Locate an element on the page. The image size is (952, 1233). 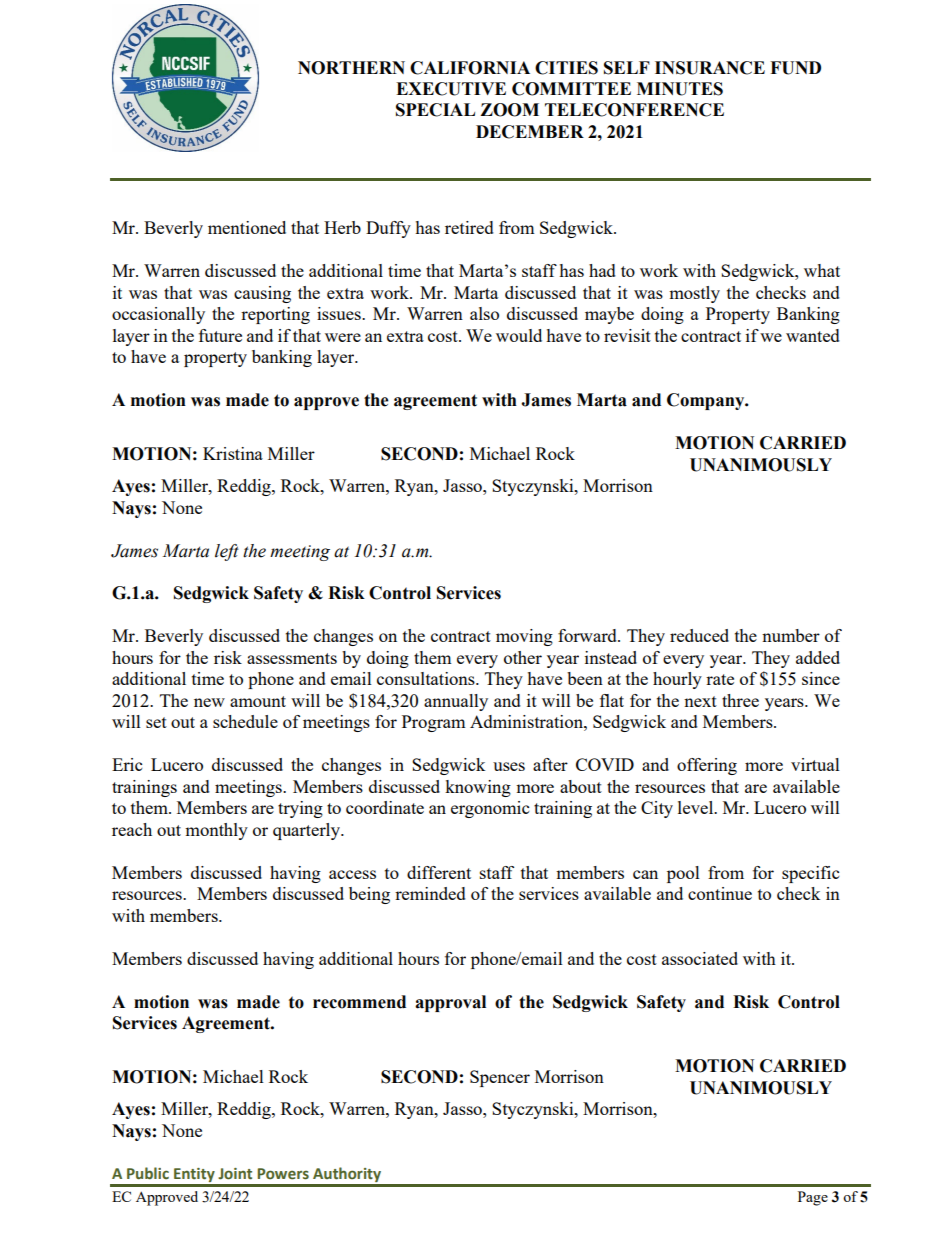
EXECUTIVE is located at coordinates (451, 89).
